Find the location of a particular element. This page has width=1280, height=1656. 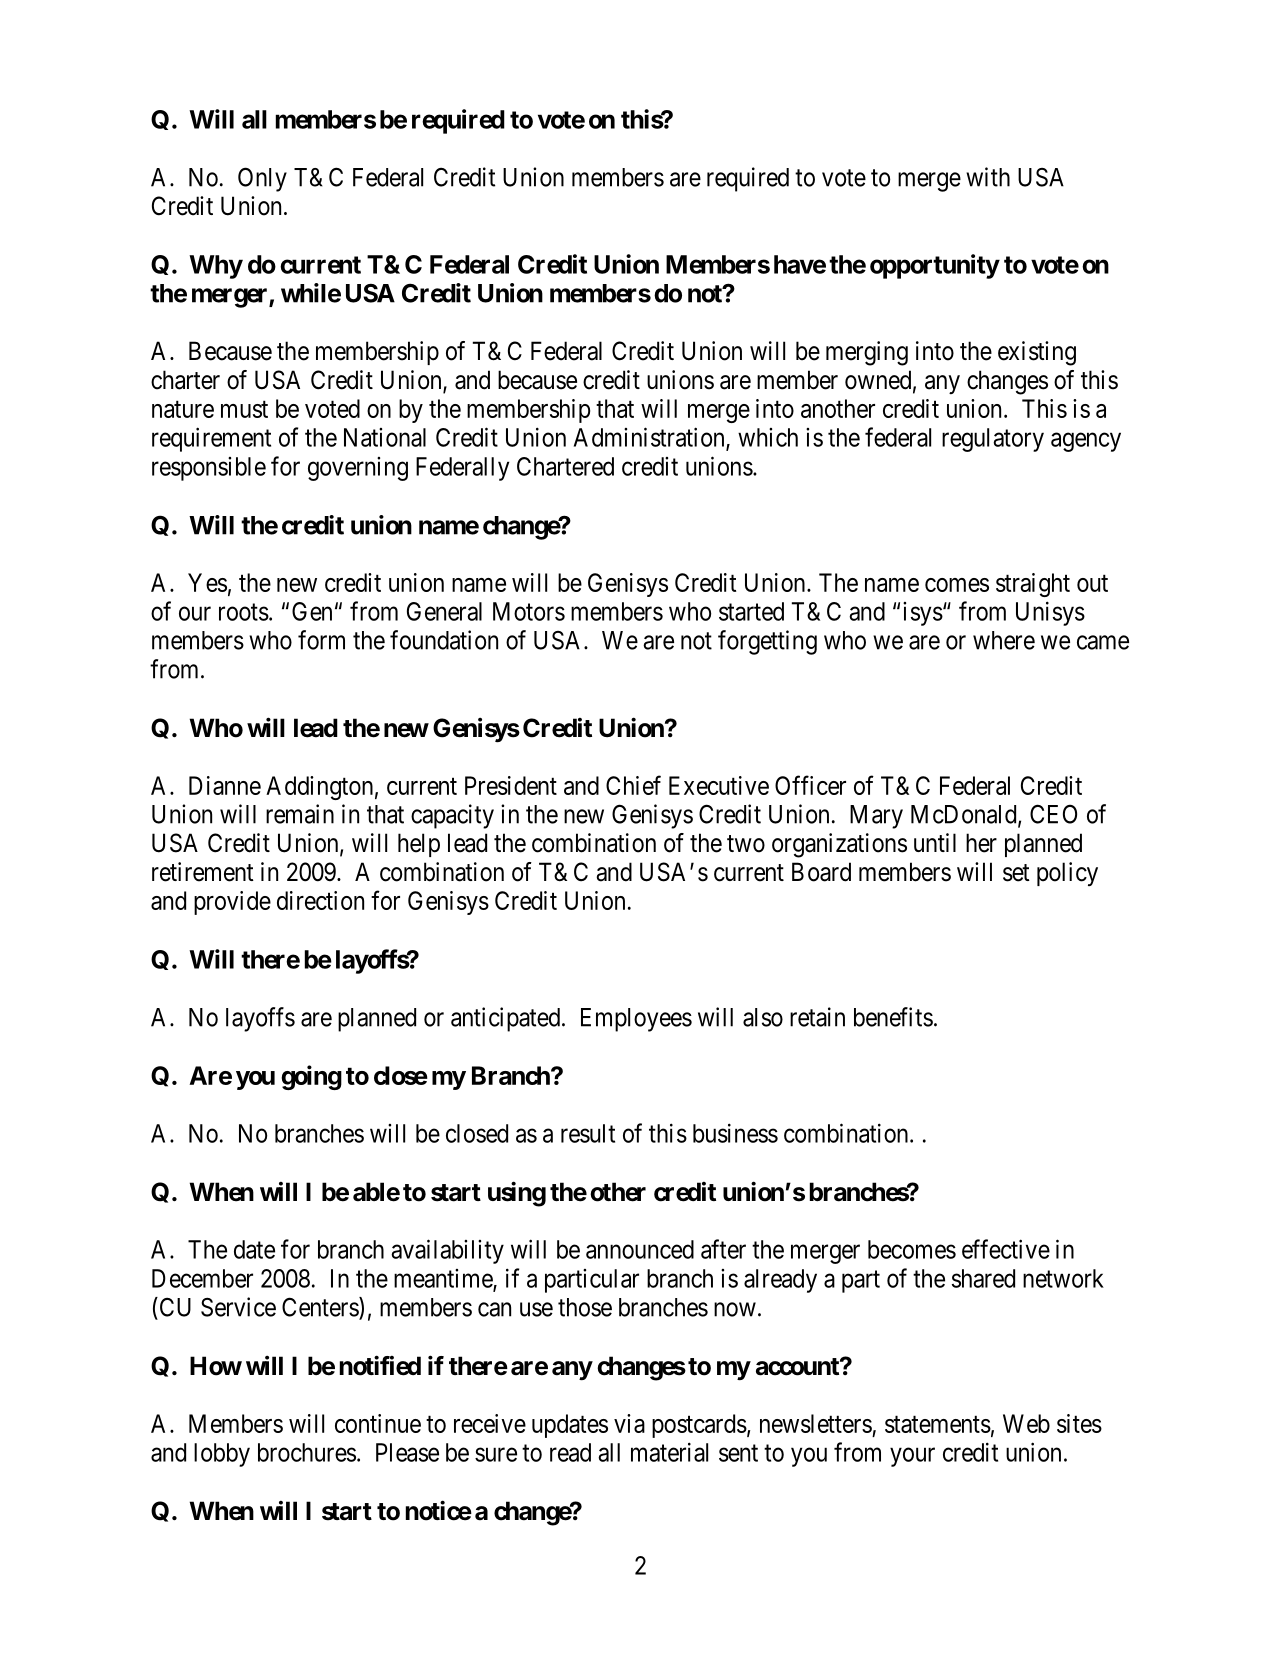

form is located at coordinates (321, 640).
